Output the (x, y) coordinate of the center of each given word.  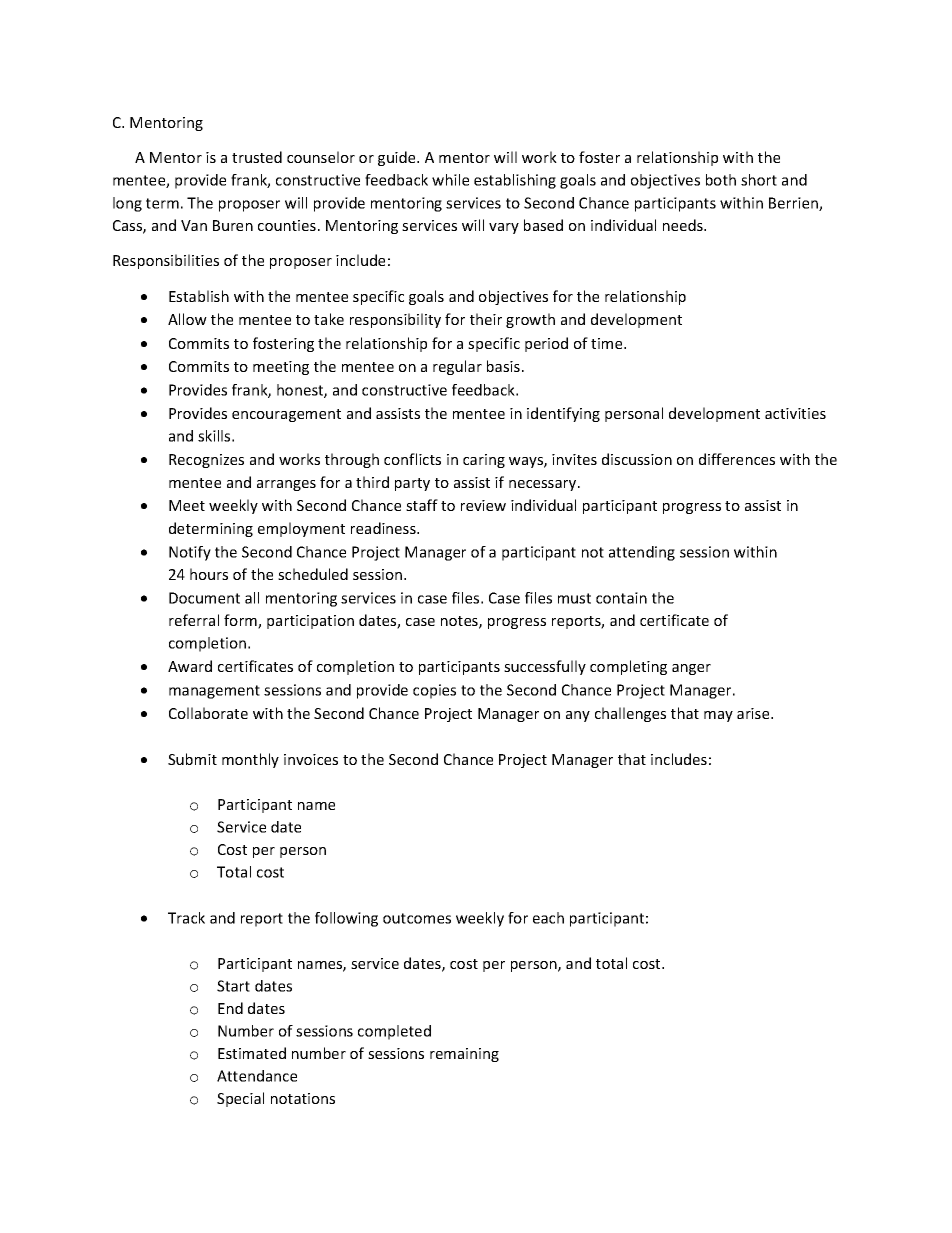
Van (194, 225)
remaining (464, 1055)
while (450, 180)
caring (484, 461)
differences (737, 459)
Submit (192, 759)
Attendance (257, 1076)
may (718, 716)
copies (434, 691)
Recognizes (206, 461)
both (721, 180)
